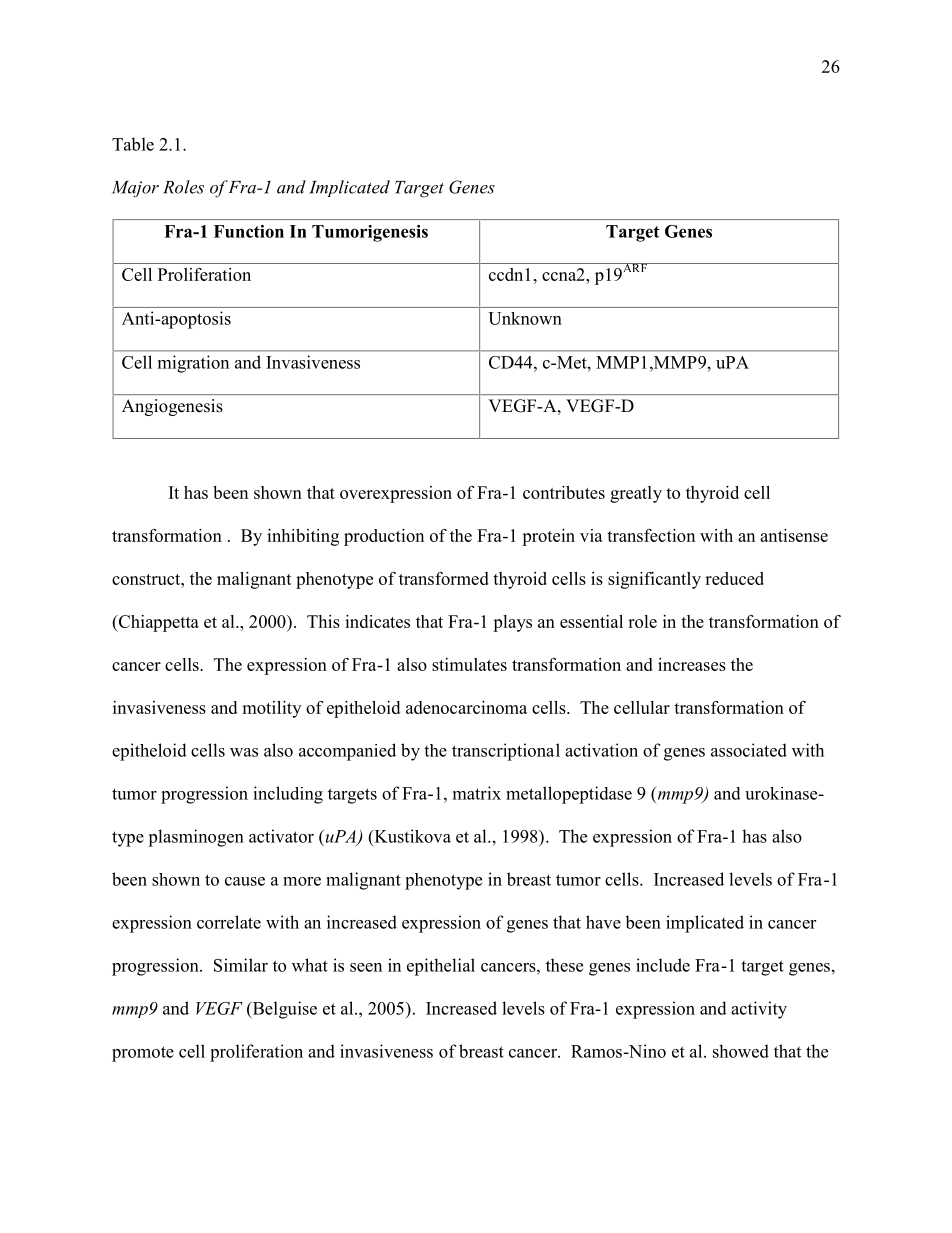  What do you see at coordinates (654, 580) in the page?
I see `significantly` at bounding box center [654, 580].
